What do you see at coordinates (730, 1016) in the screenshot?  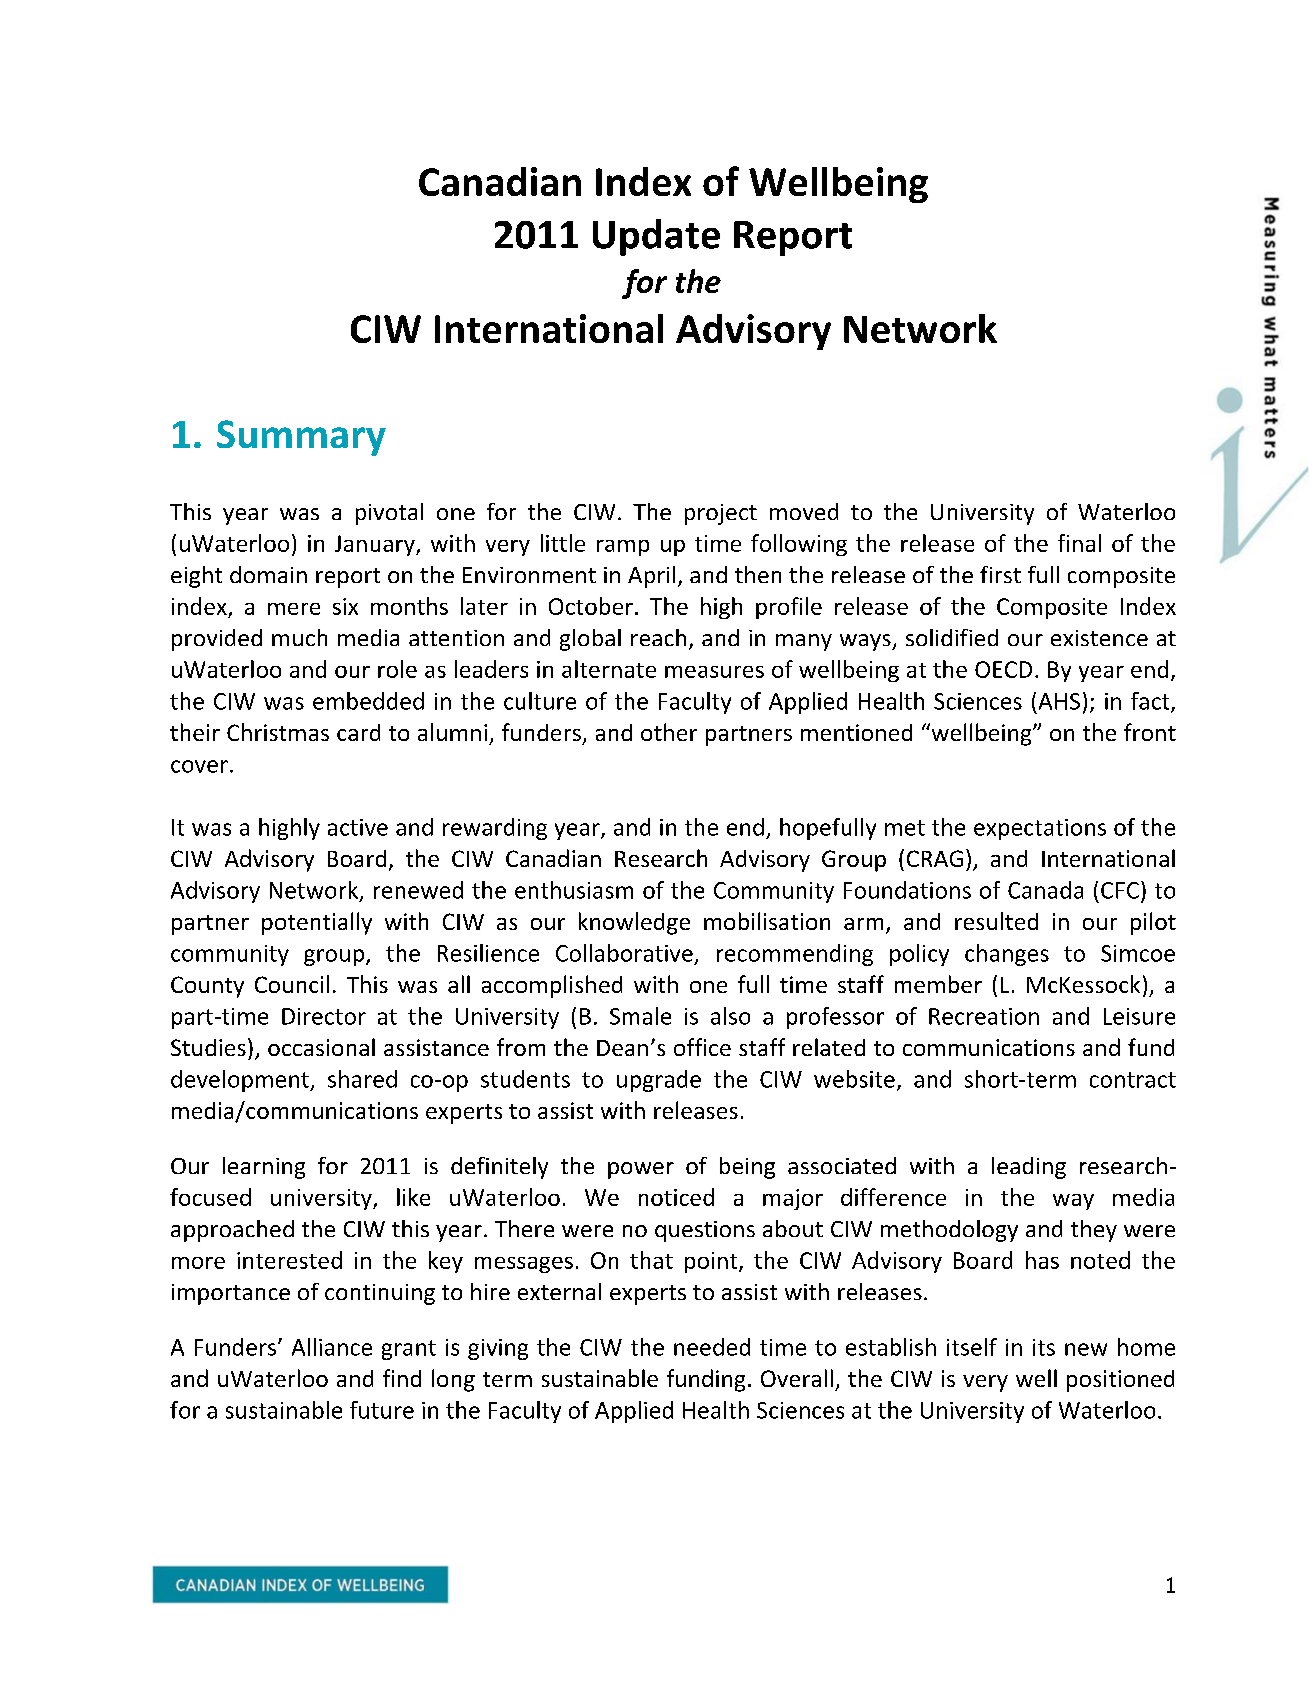 I see `also` at bounding box center [730, 1016].
